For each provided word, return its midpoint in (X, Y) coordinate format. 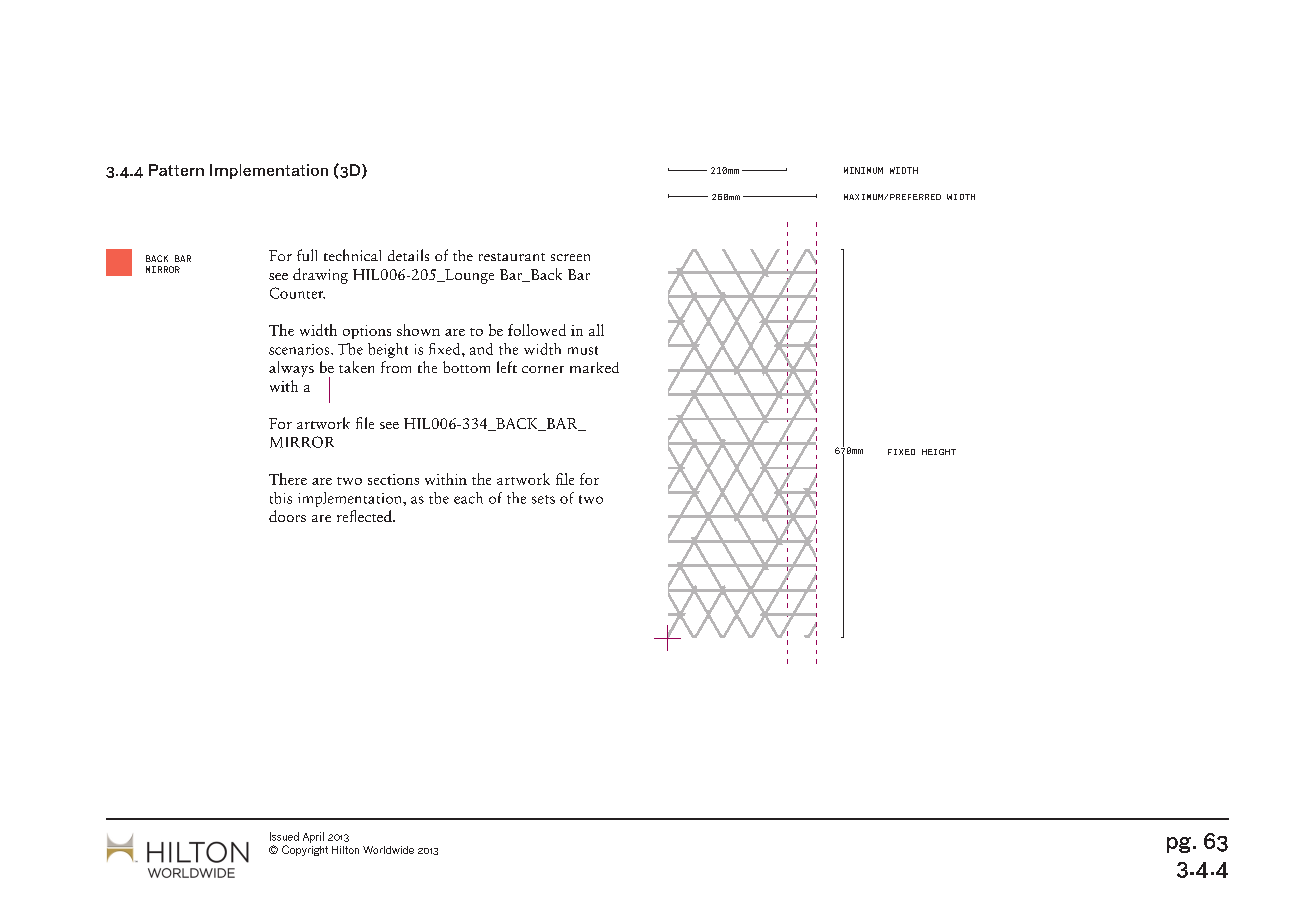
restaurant (512, 257)
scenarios (300, 349)
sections (393, 479)
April (313, 837)
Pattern (176, 170)
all (596, 330)
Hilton (345, 850)
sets (543, 499)
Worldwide (388, 850)
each (468, 498)
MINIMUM (863, 170)
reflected (365, 516)
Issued (284, 836)
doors (287, 516)
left (507, 367)
